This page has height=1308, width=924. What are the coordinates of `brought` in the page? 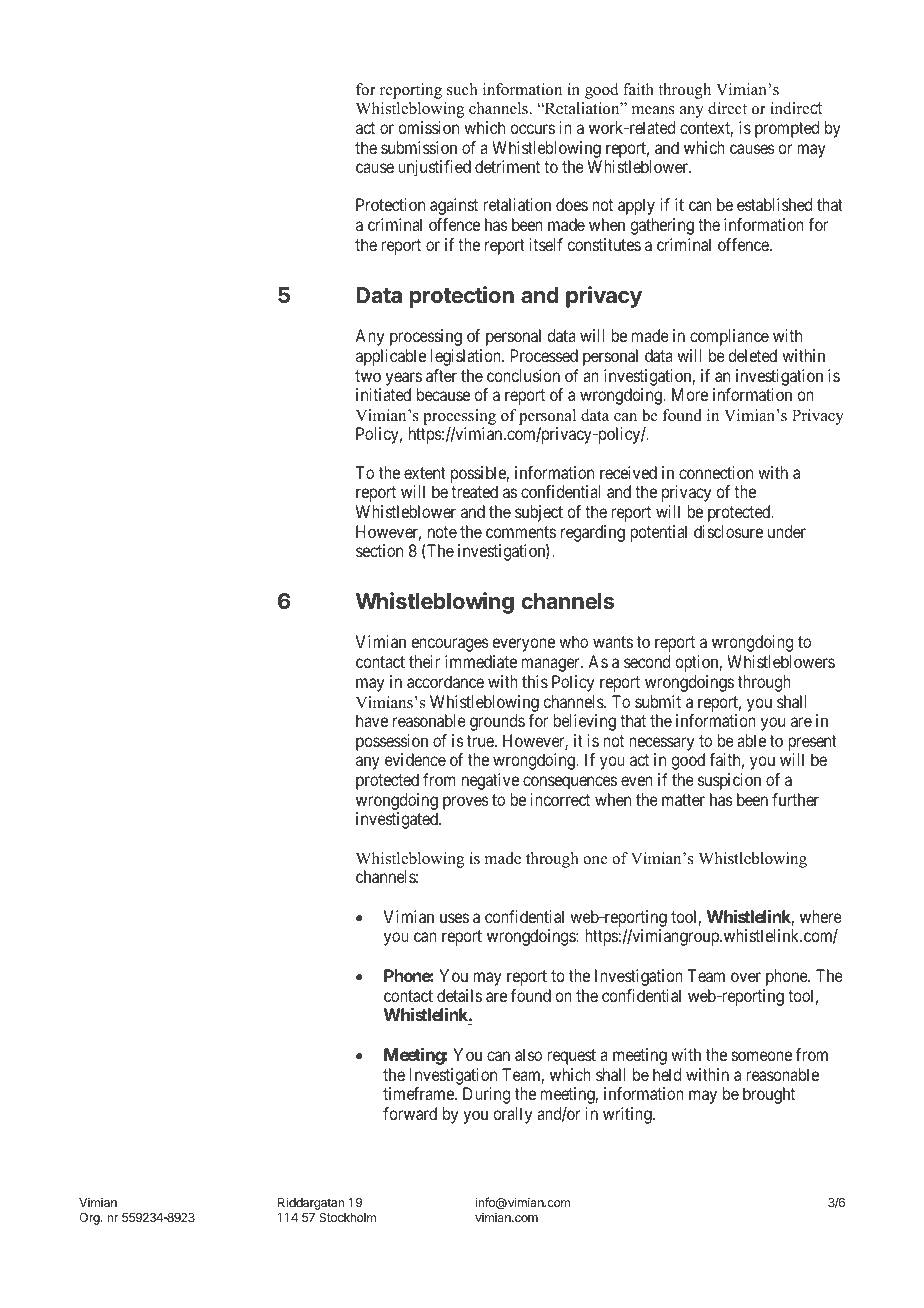 It's located at (769, 1095).
